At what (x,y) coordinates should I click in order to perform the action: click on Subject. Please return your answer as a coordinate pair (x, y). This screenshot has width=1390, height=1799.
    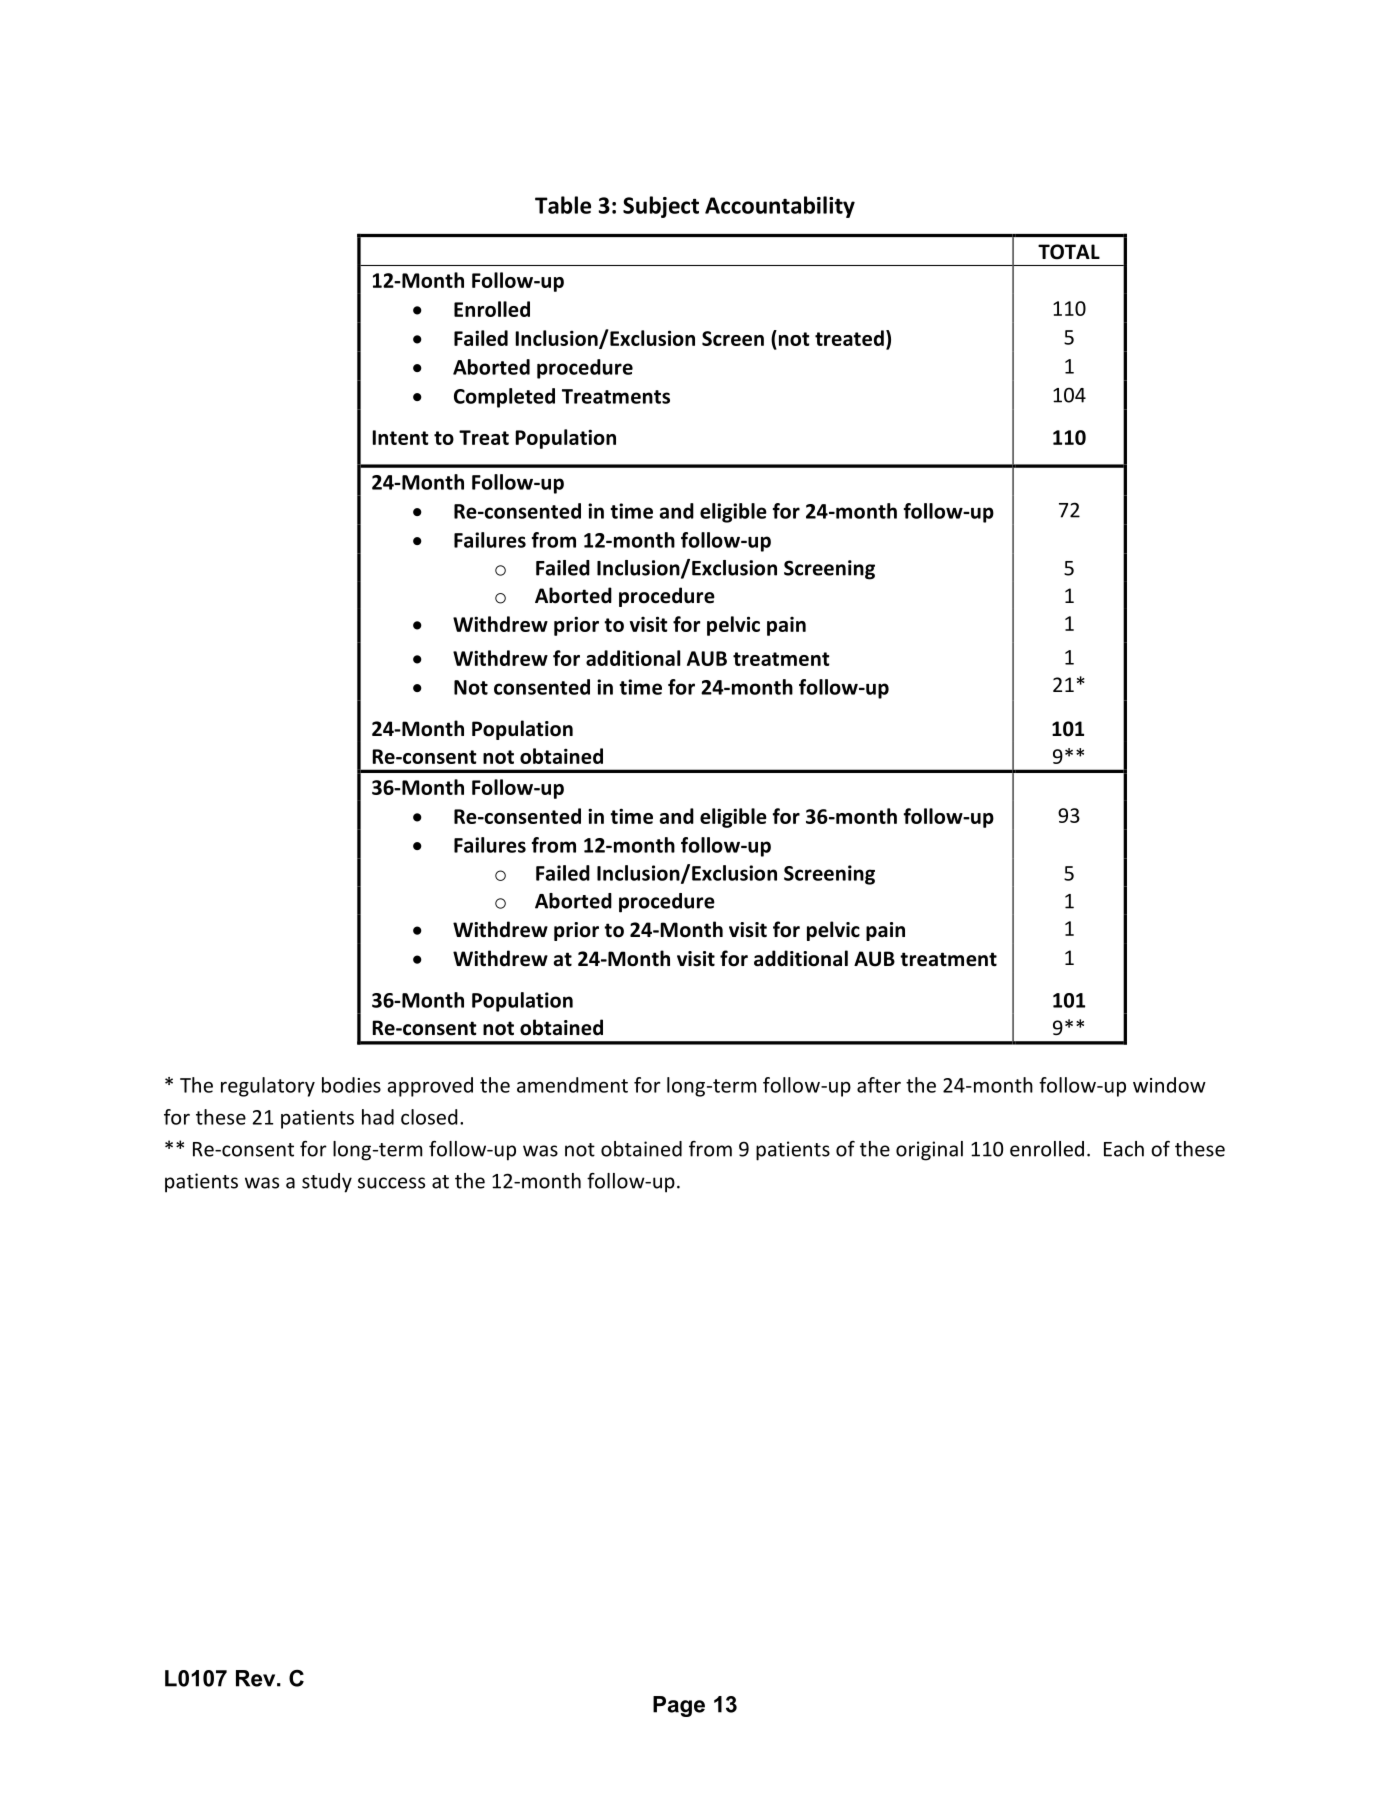
    Looking at the image, I should click on (661, 207).
